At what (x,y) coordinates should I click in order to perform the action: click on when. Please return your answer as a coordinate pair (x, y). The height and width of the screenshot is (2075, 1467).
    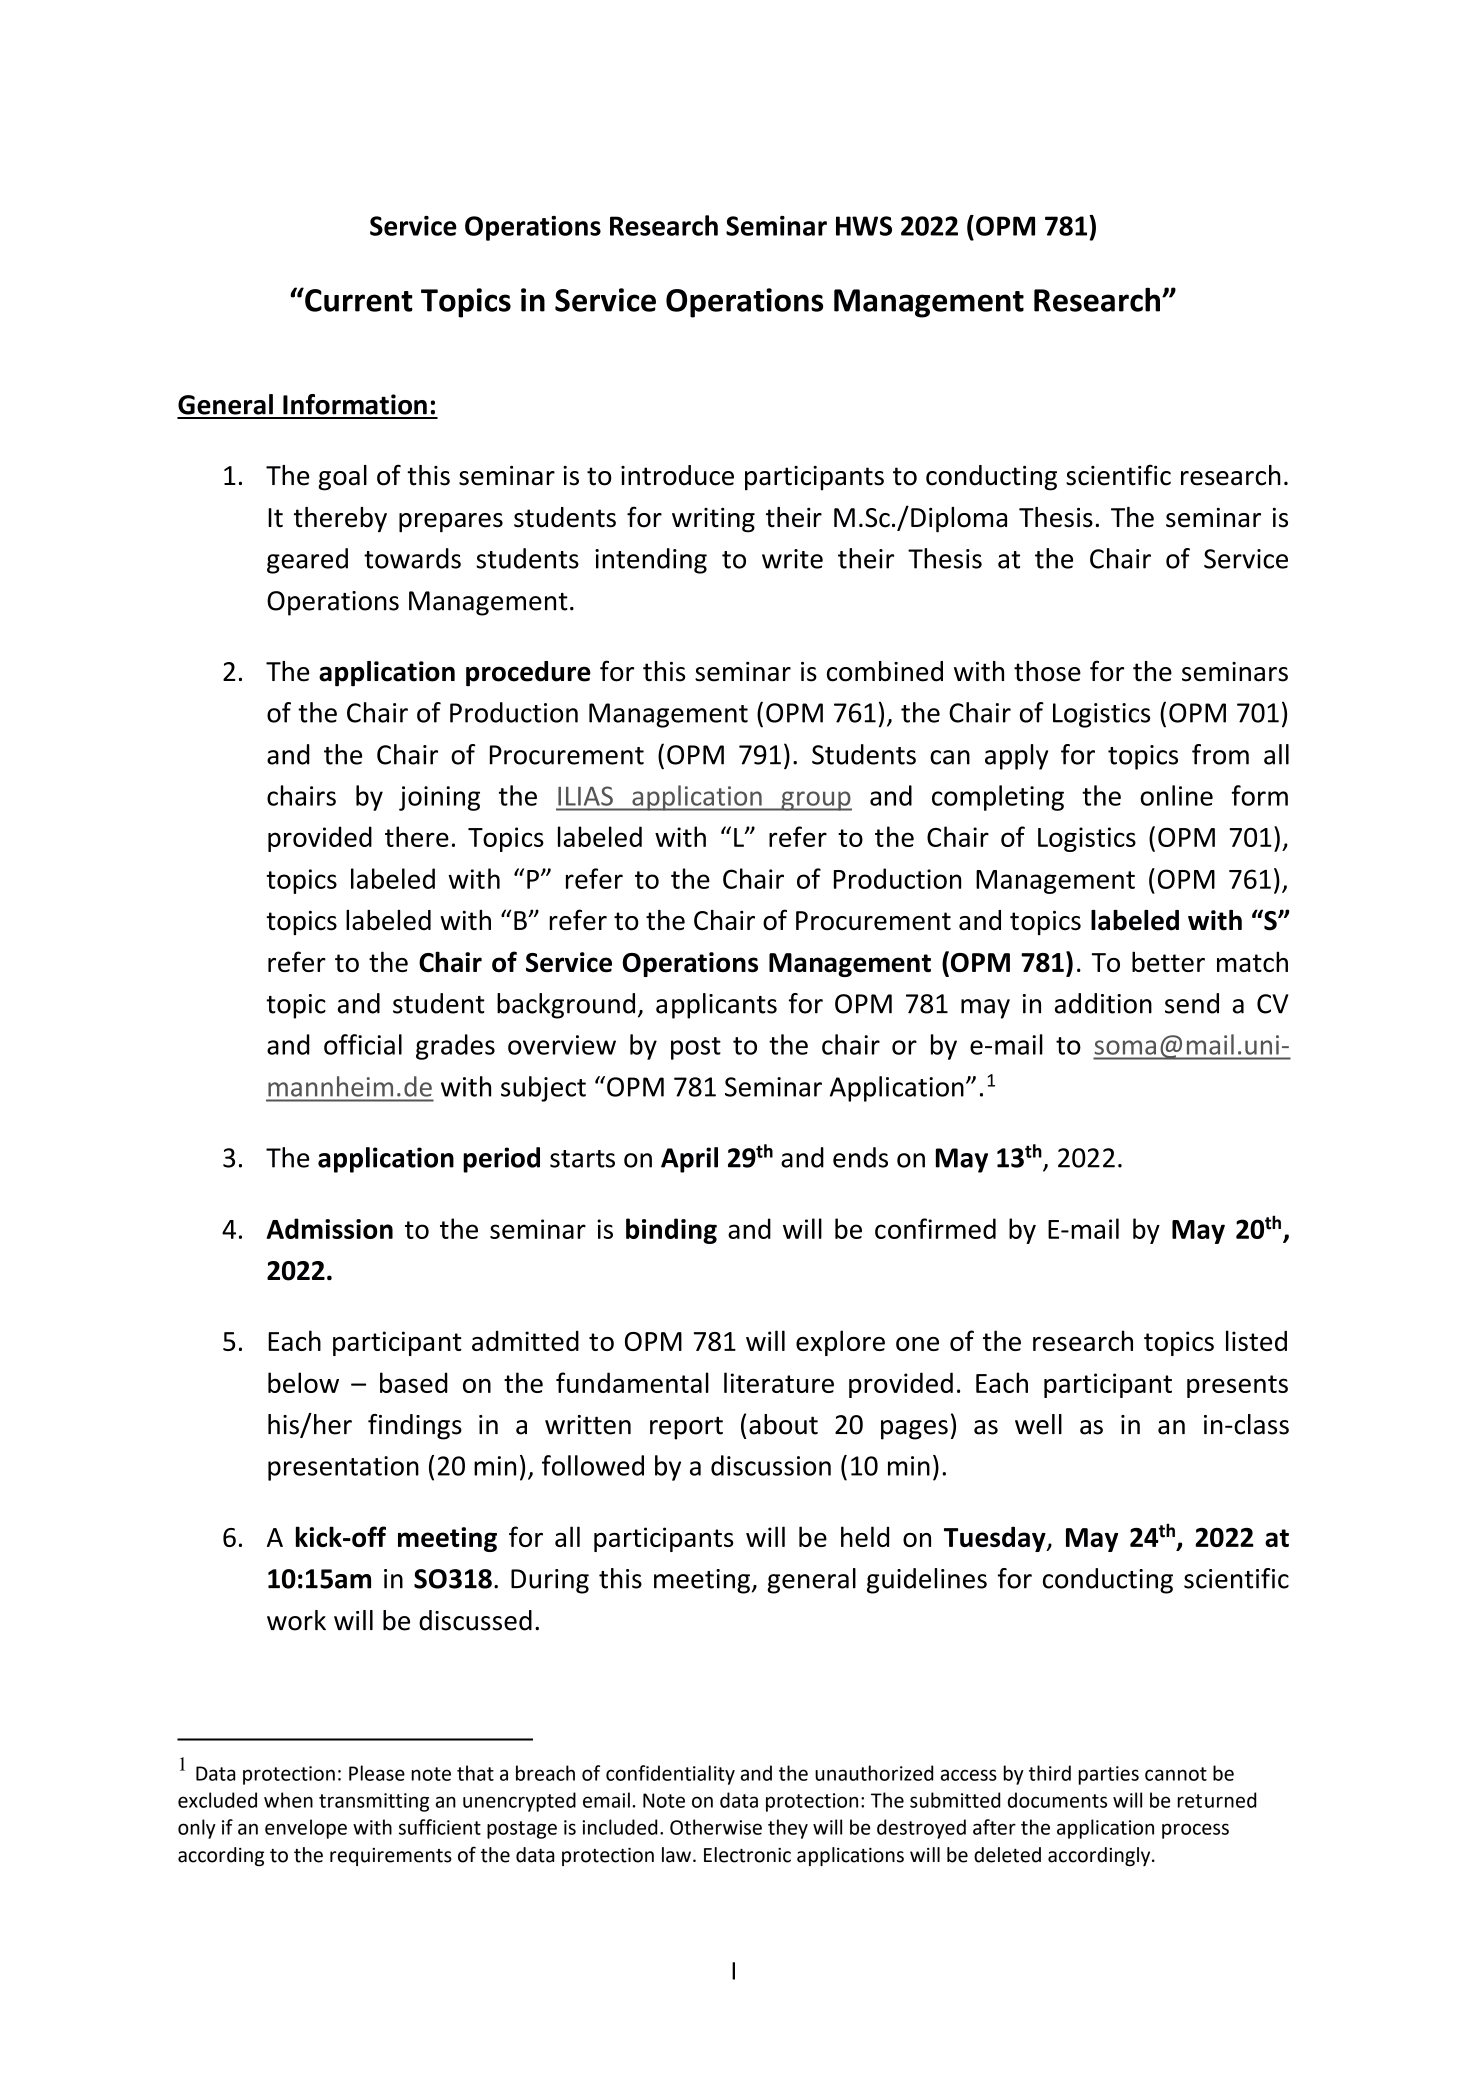
    Looking at the image, I should click on (288, 1800).
